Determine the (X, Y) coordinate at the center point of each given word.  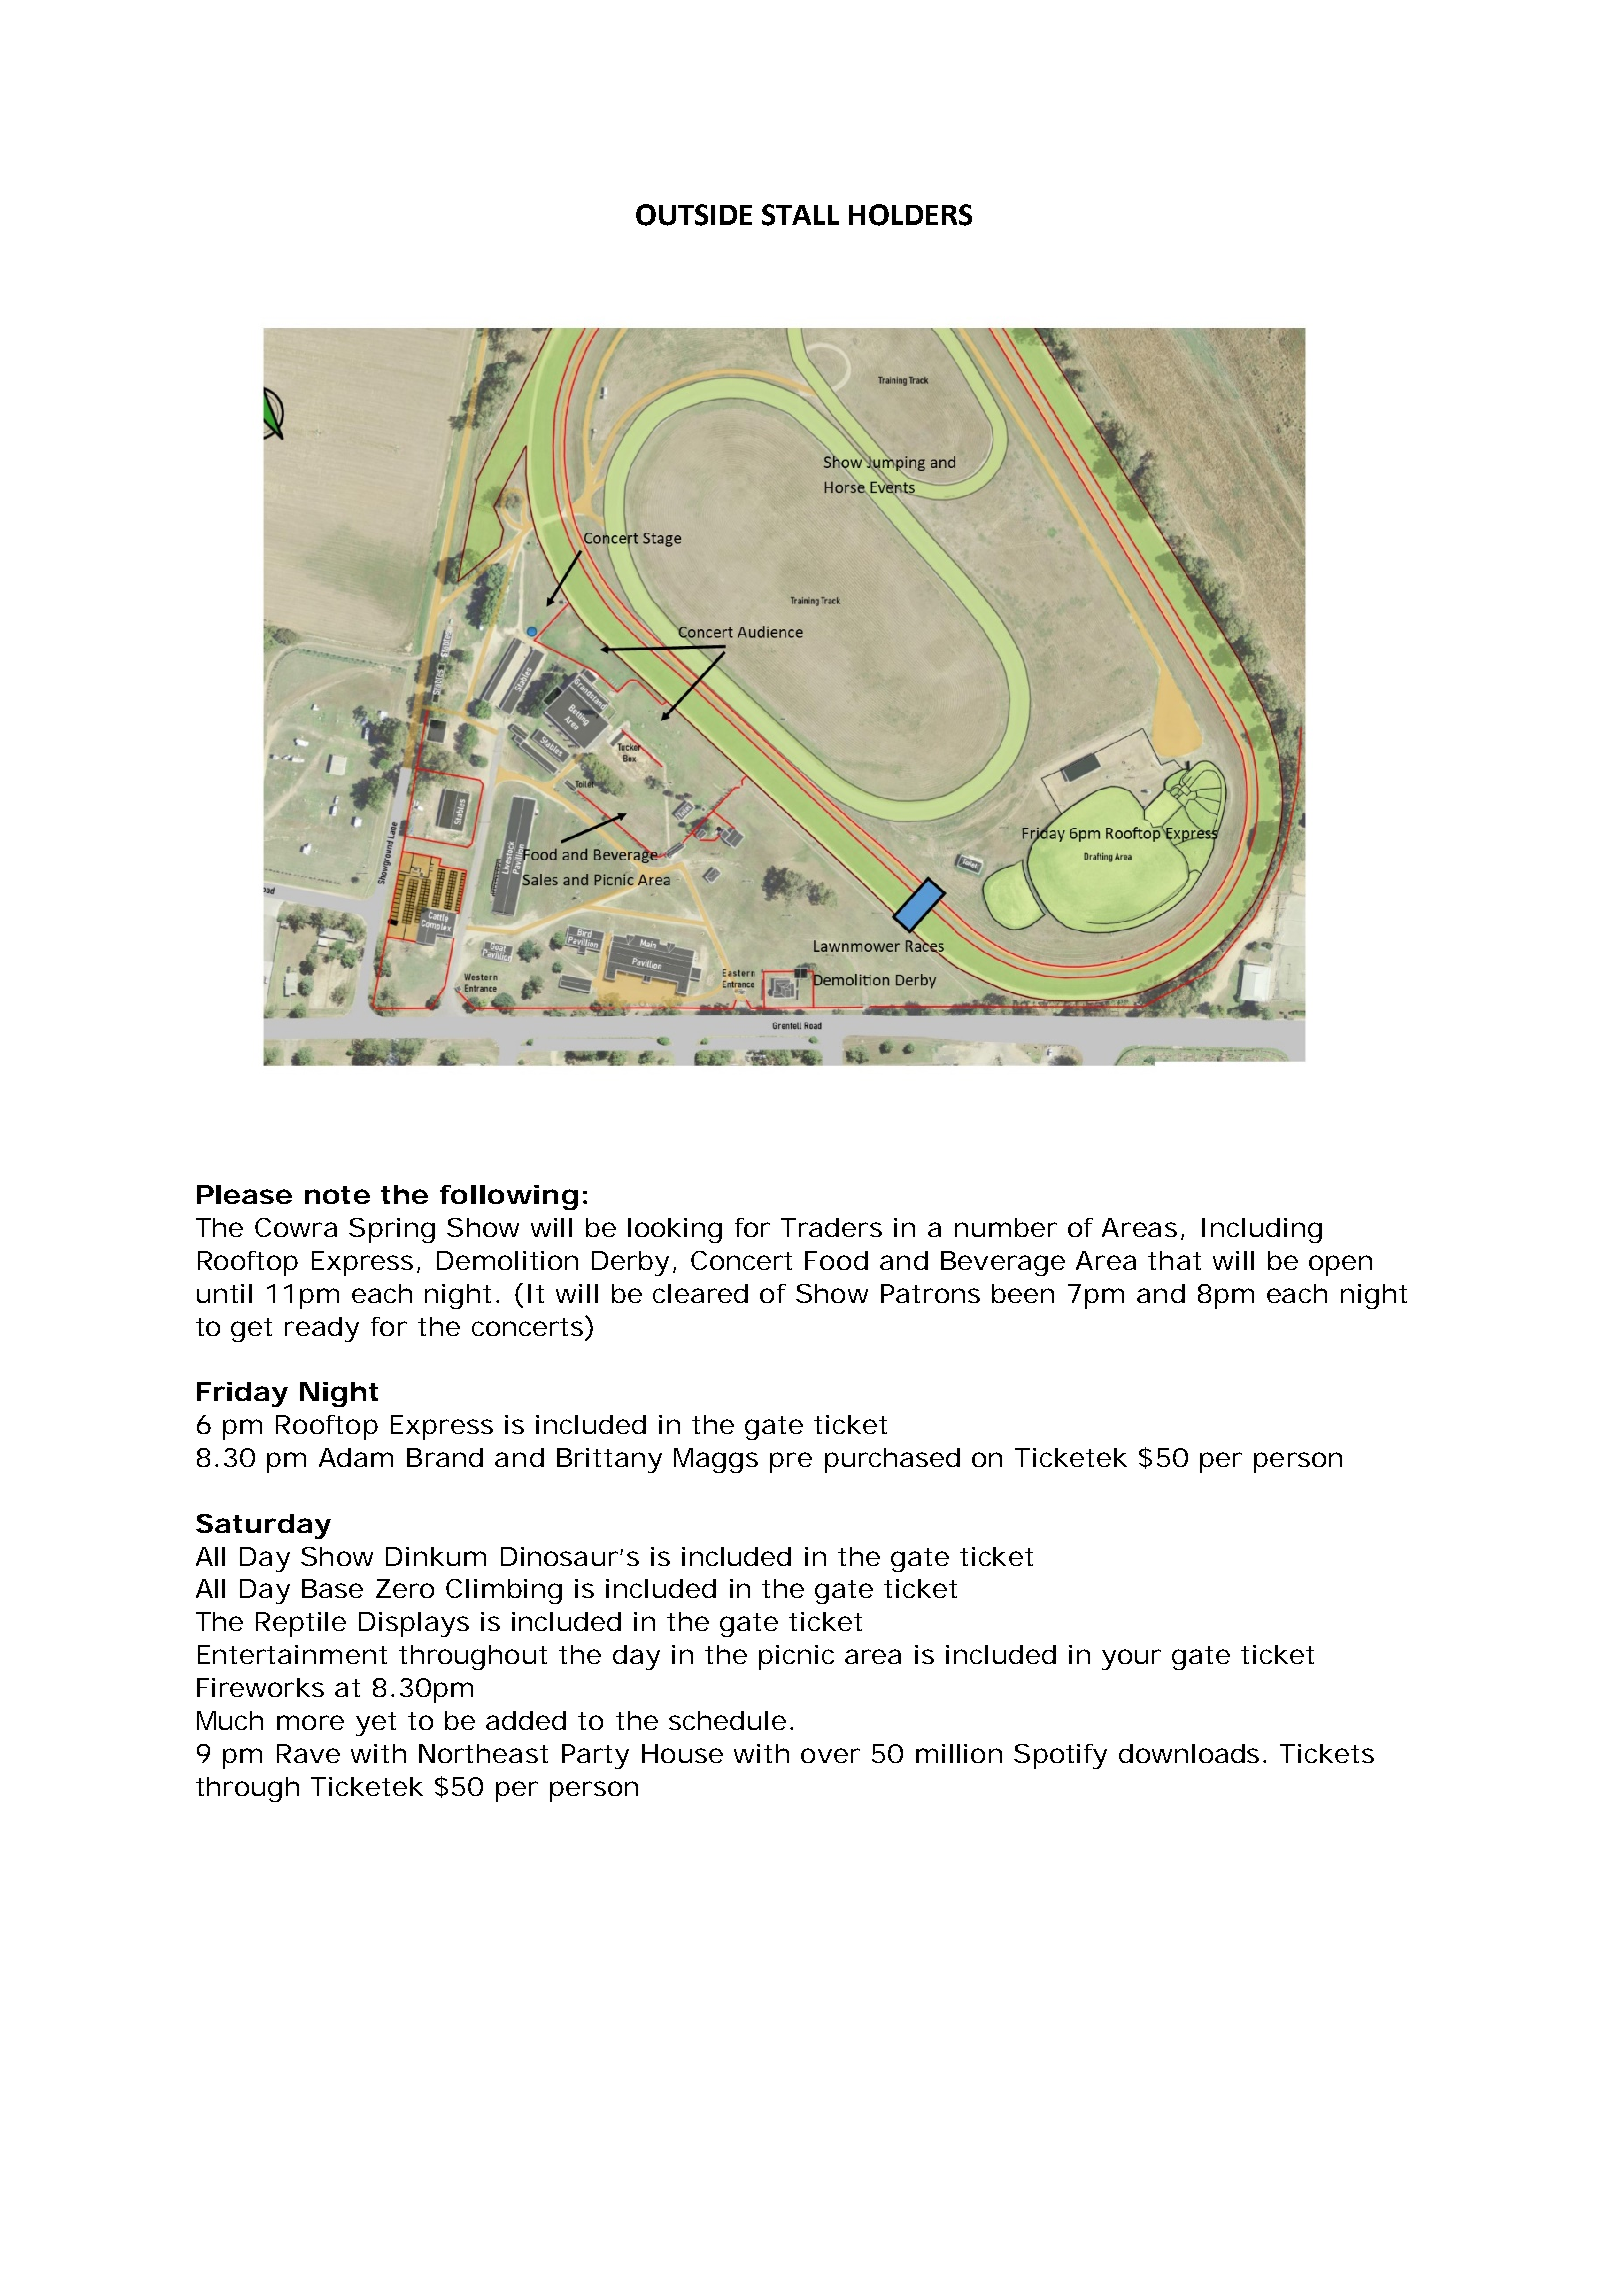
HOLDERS (910, 215)
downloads (1189, 1753)
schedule (727, 1720)
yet (376, 1724)
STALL (800, 215)
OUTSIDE (694, 215)
